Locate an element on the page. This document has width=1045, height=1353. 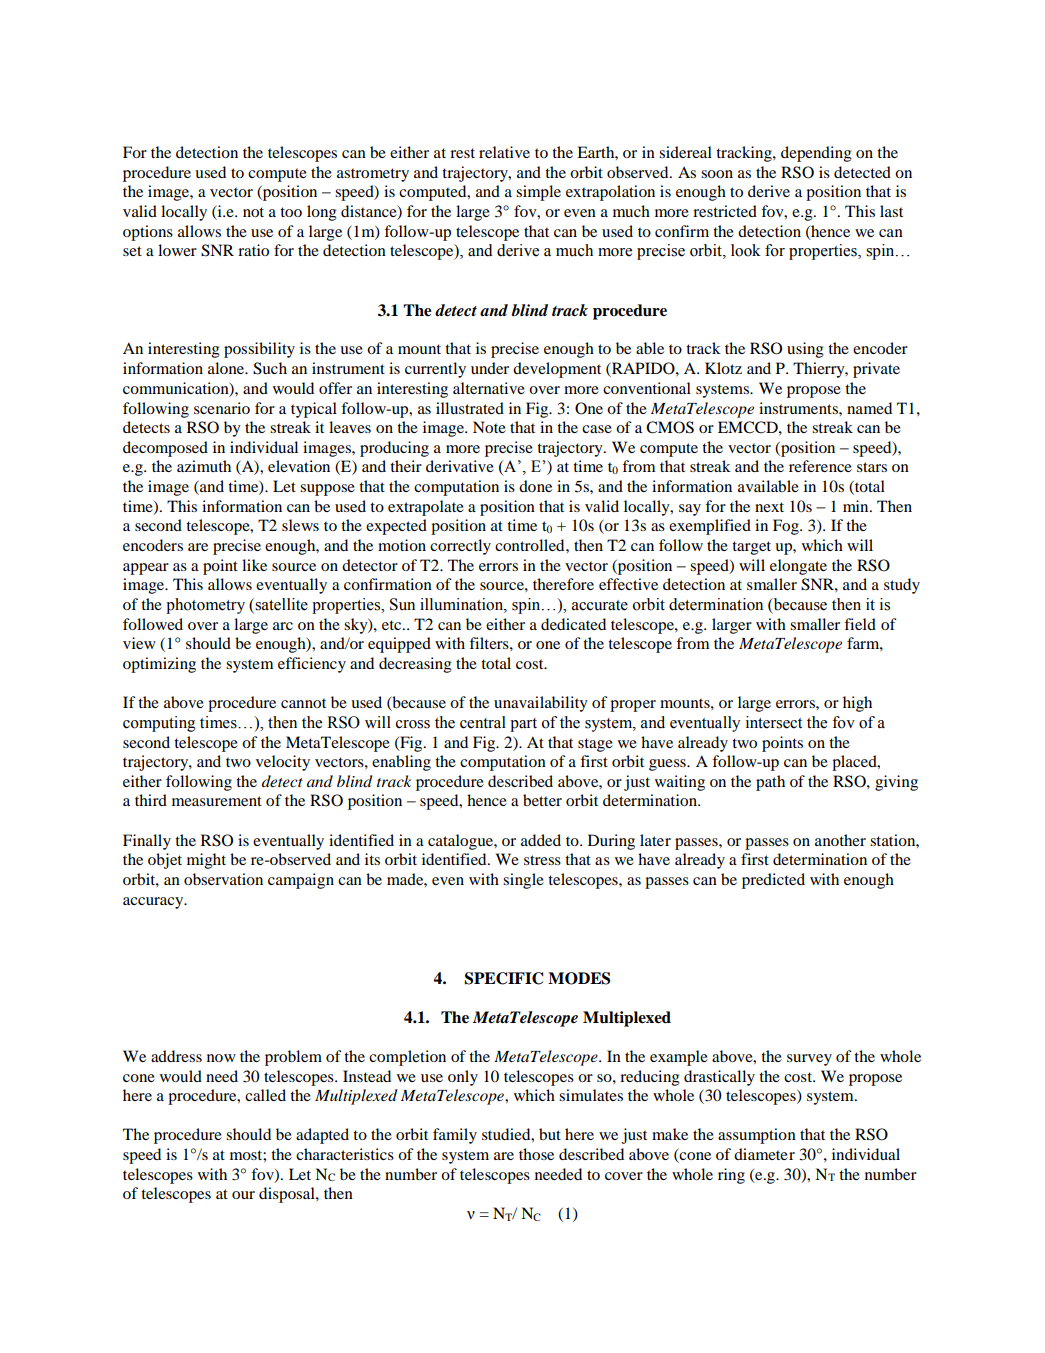
depending is located at coordinates (816, 154).
